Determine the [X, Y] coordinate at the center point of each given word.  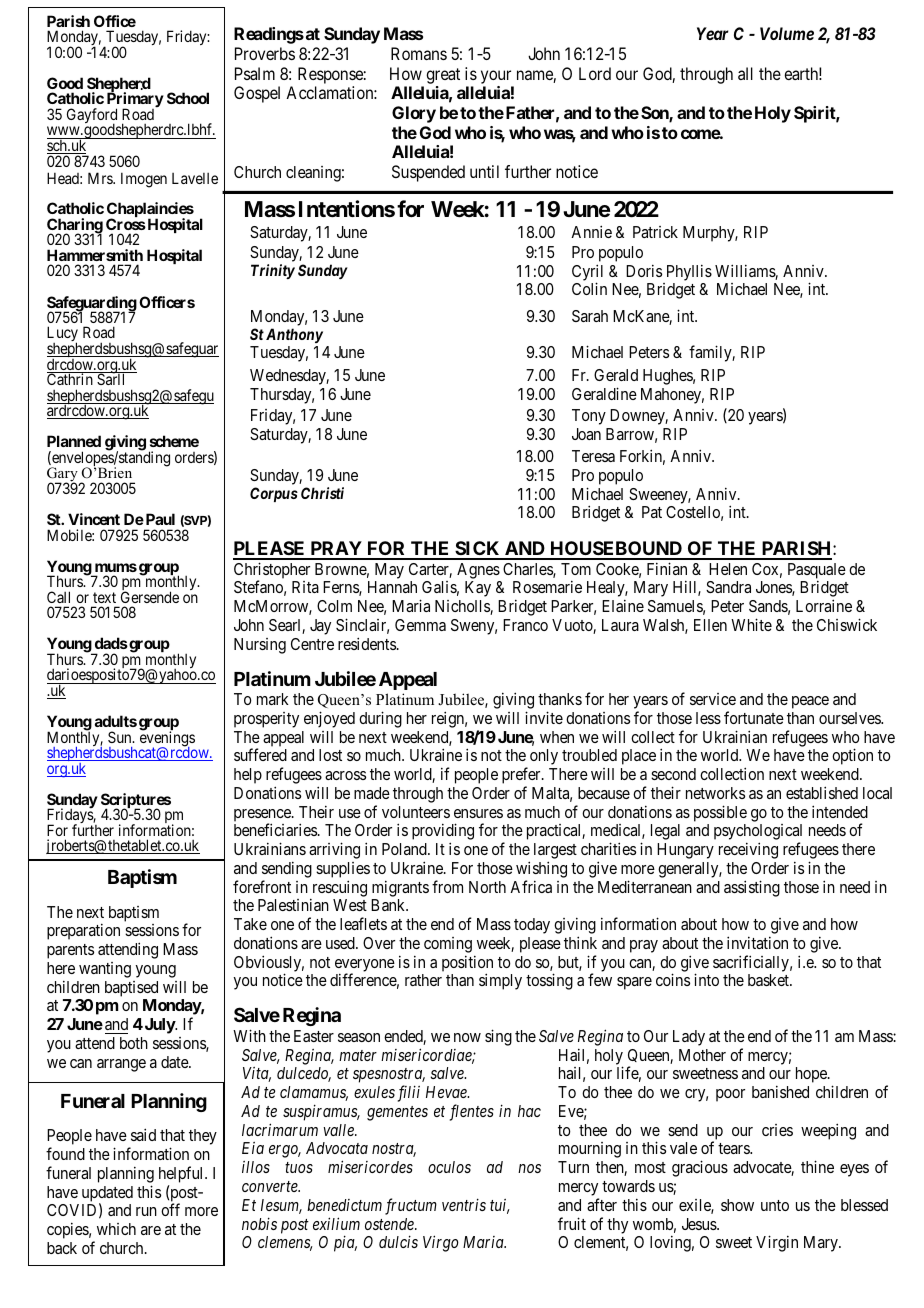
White [751, 624]
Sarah [590, 316]
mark [273, 699]
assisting [752, 888]
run [146, 1211]
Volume [787, 33]
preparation [83, 931]
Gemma [420, 625]
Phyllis [689, 272]
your [496, 77]
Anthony [294, 335]
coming [448, 945]
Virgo [441, 1244]
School [188, 98]
